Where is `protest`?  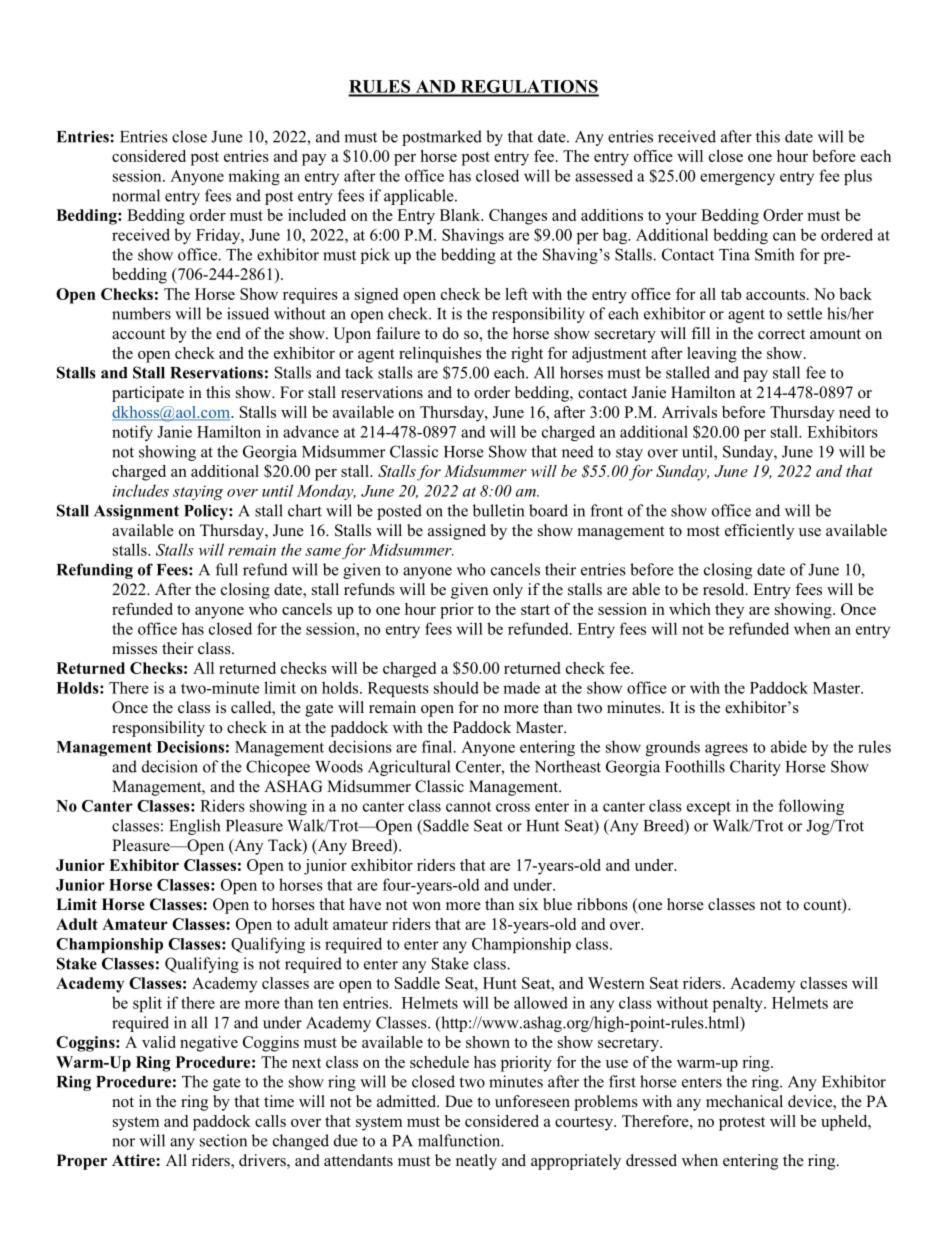 protest is located at coordinates (742, 1124).
